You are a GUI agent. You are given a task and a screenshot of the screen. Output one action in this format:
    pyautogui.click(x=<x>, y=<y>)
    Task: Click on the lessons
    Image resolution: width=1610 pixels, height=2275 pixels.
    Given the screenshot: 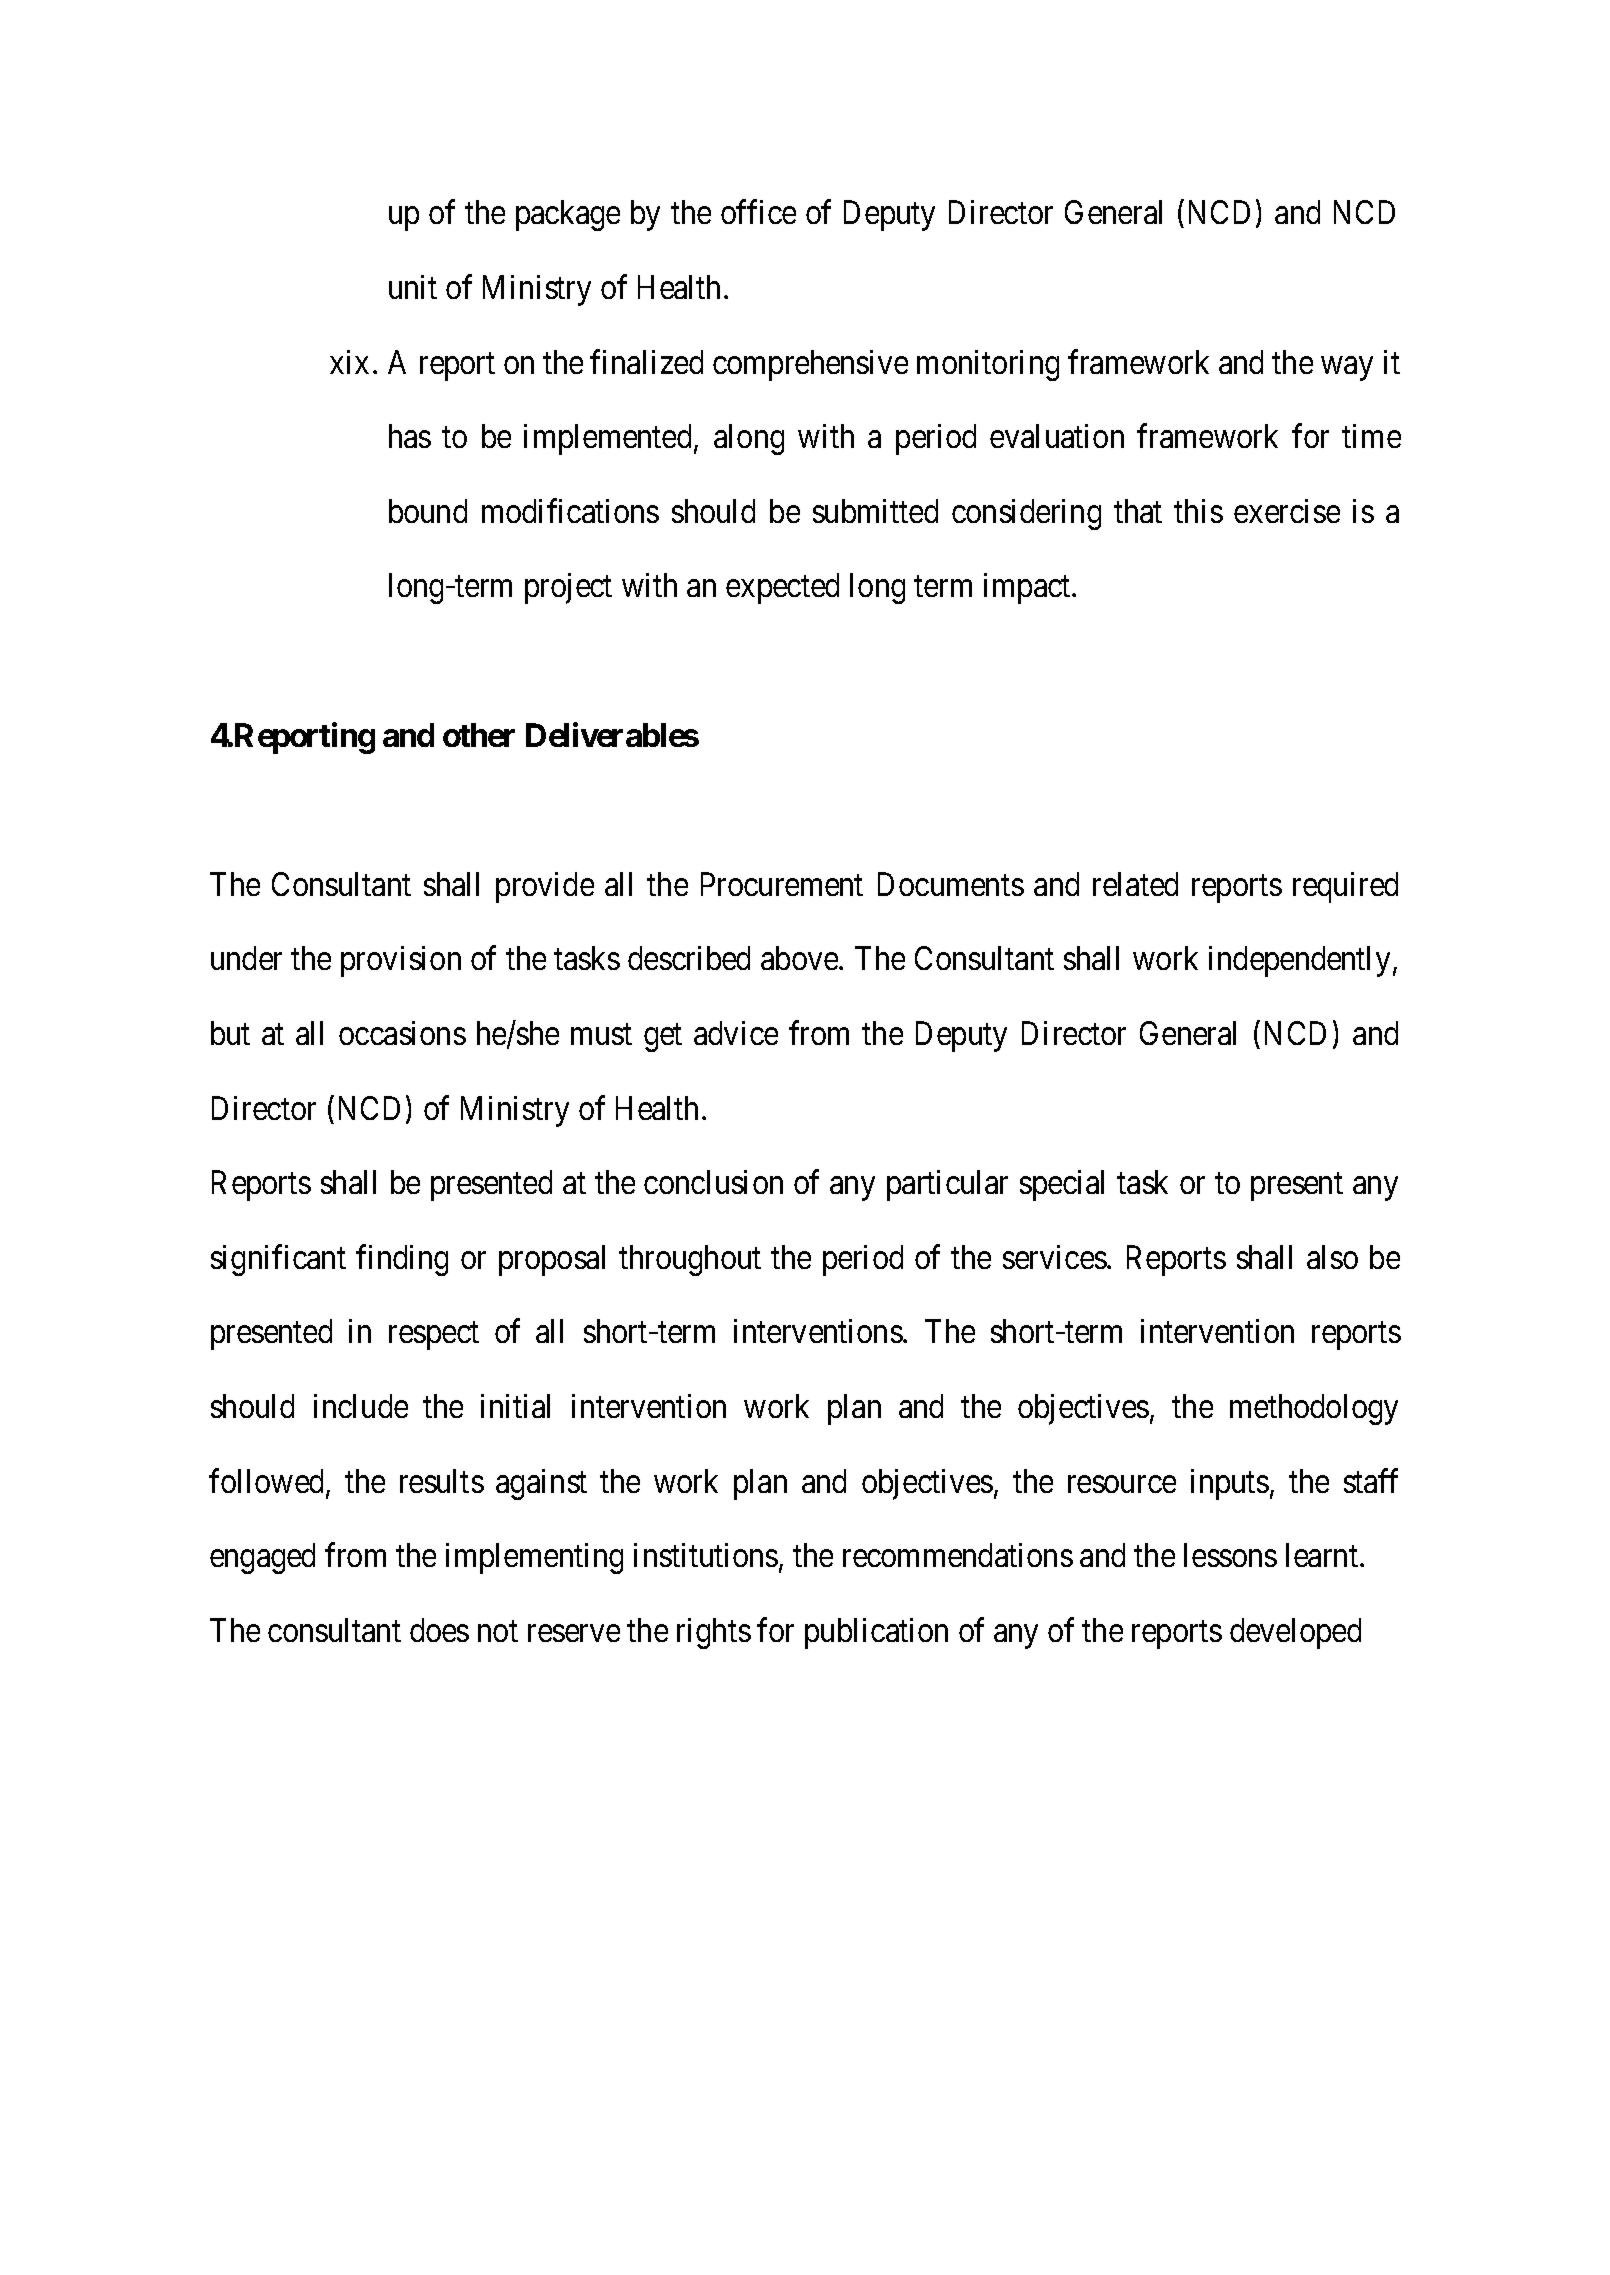 What is the action you would take?
    pyautogui.click(x=1230, y=1555)
